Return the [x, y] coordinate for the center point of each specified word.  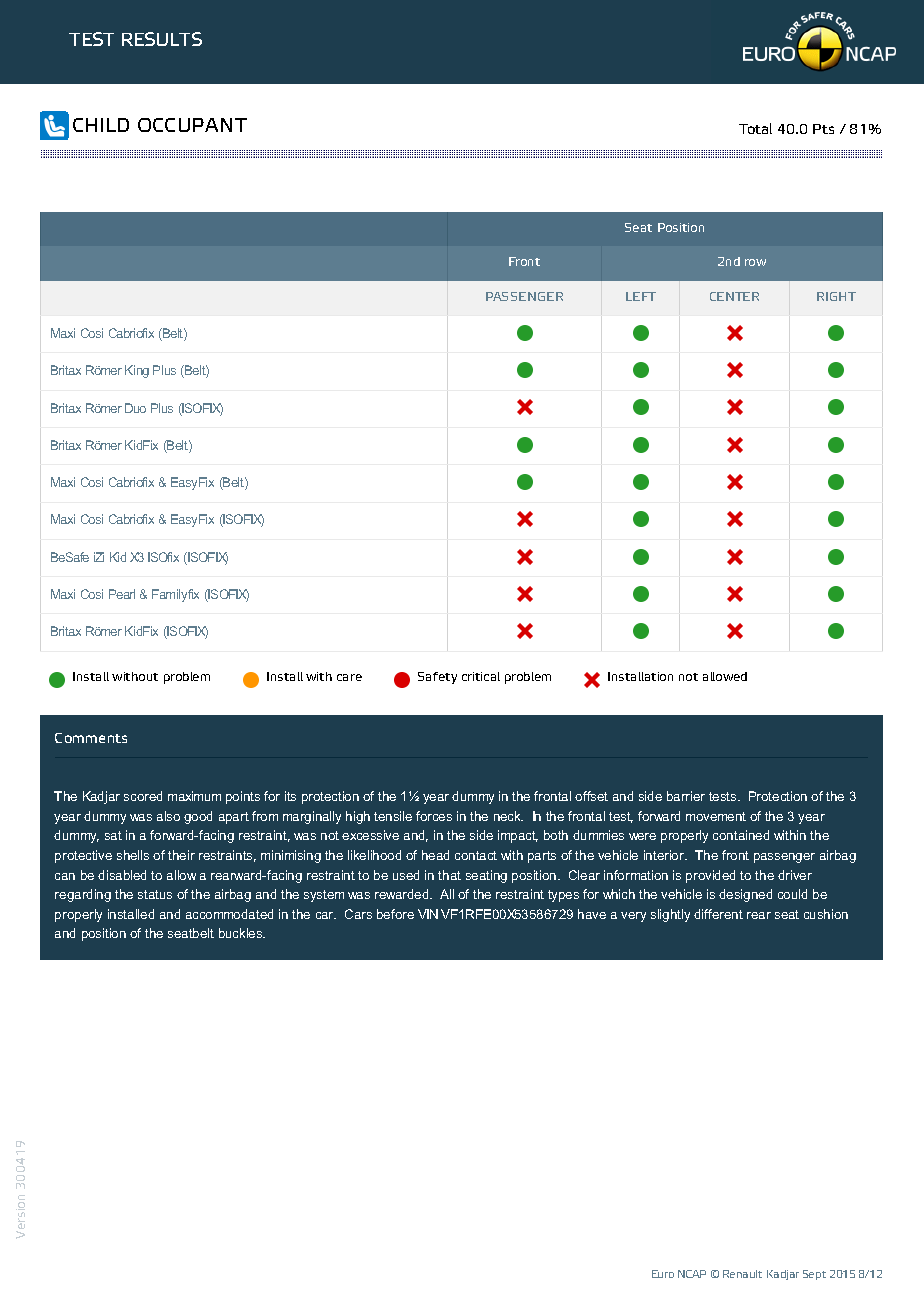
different [718, 914]
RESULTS [162, 39]
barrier [686, 796]
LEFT [641, 296]
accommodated [229, 914]
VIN [428, 914]
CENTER [734, 296]
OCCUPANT [192, 125]
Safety [437, 678]
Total [755, 128]
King [137, 371]
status [155, 894]
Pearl [122, 594]
